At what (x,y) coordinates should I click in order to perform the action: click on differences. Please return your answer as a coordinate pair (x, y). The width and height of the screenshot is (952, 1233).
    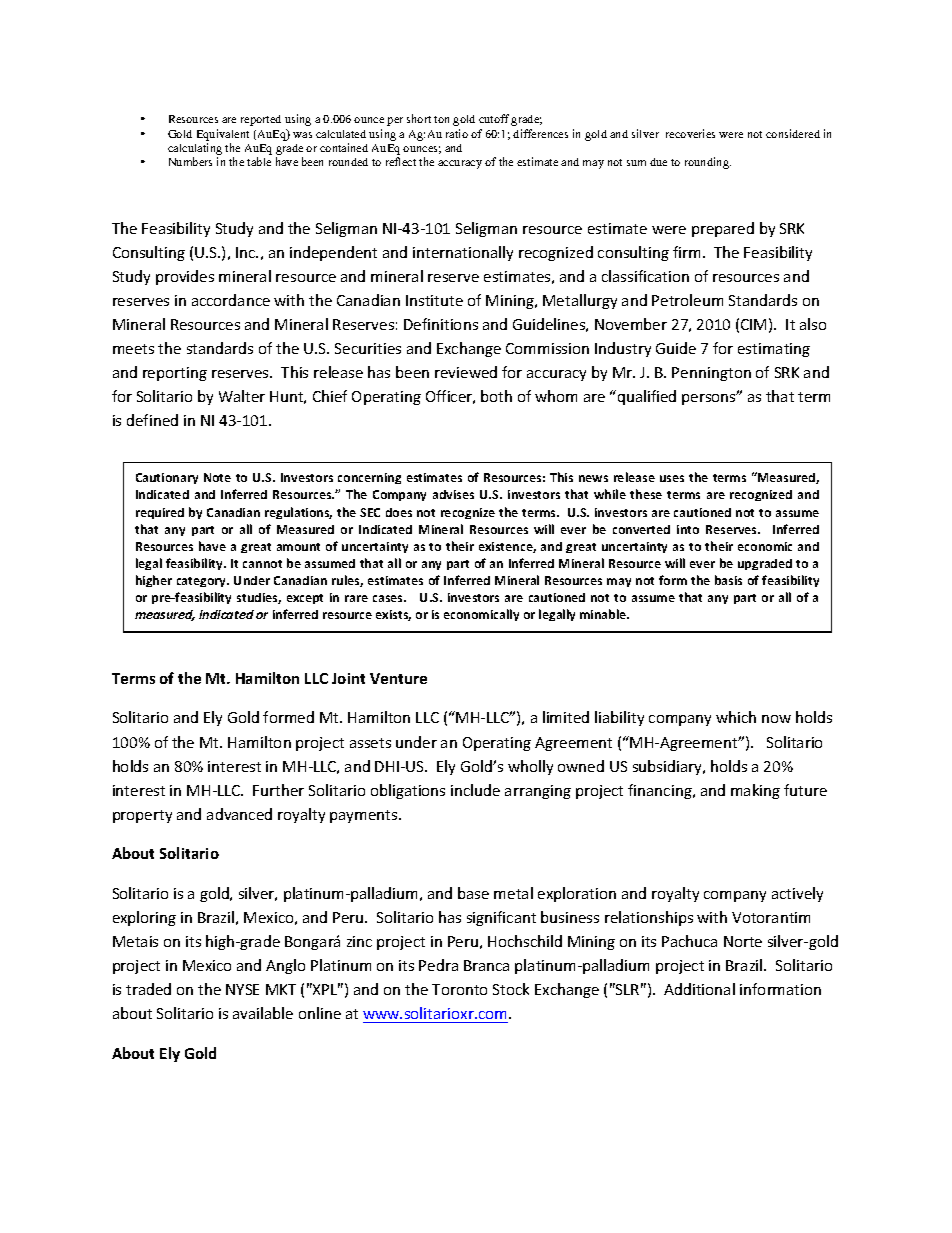
    Looking at the image, I should click on (540, 133).
